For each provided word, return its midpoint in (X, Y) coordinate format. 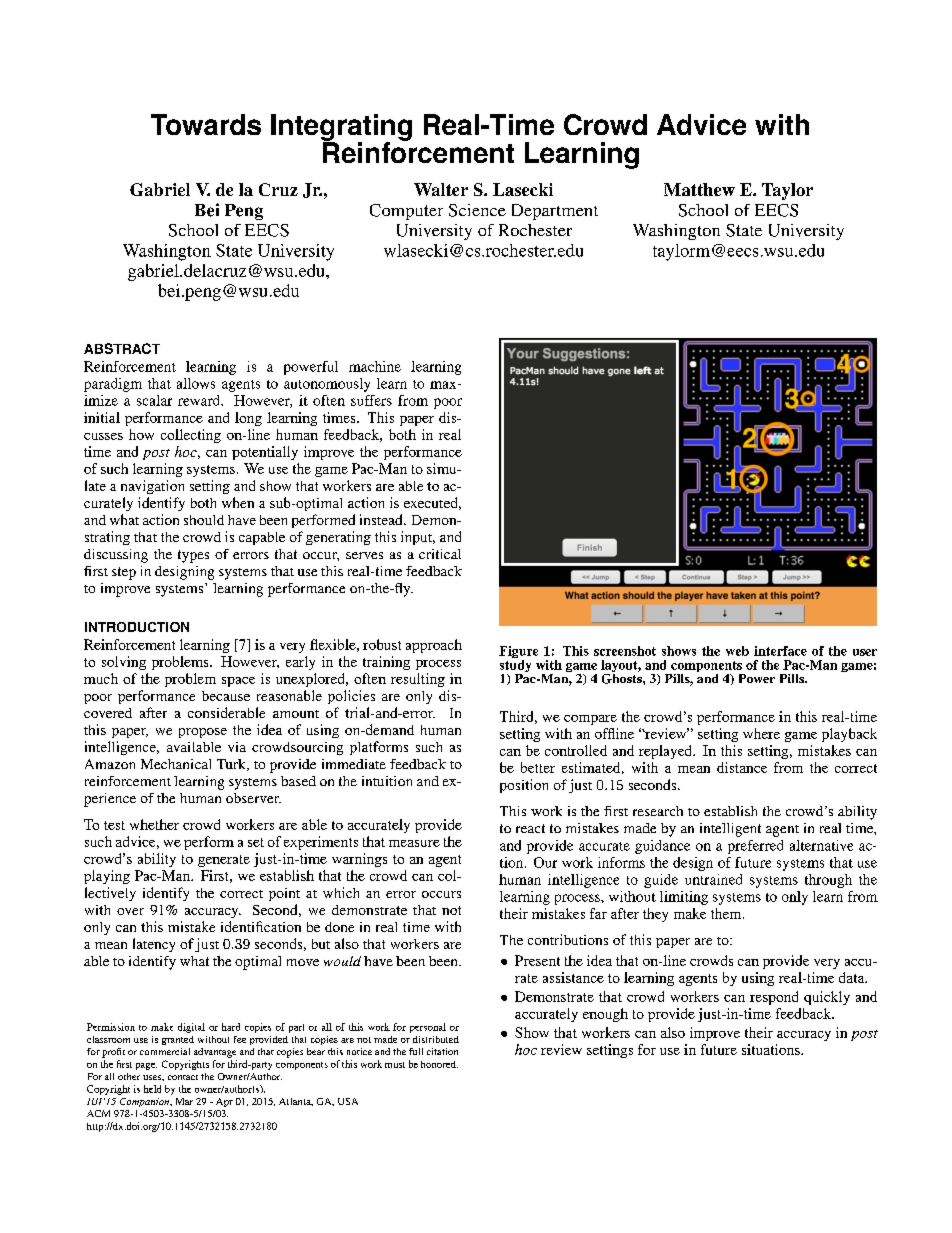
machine (375, 366)
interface (780, 651)
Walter (441, 189)
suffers (371, 400)
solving (124, 663)
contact (183, 1077)
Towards (206, 124)
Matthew (699, 189)
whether (154, 824)
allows (196, 383)
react (530, 828)
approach (434, 646)
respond (774, 998)
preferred (755, 847)
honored (439, 1064)
